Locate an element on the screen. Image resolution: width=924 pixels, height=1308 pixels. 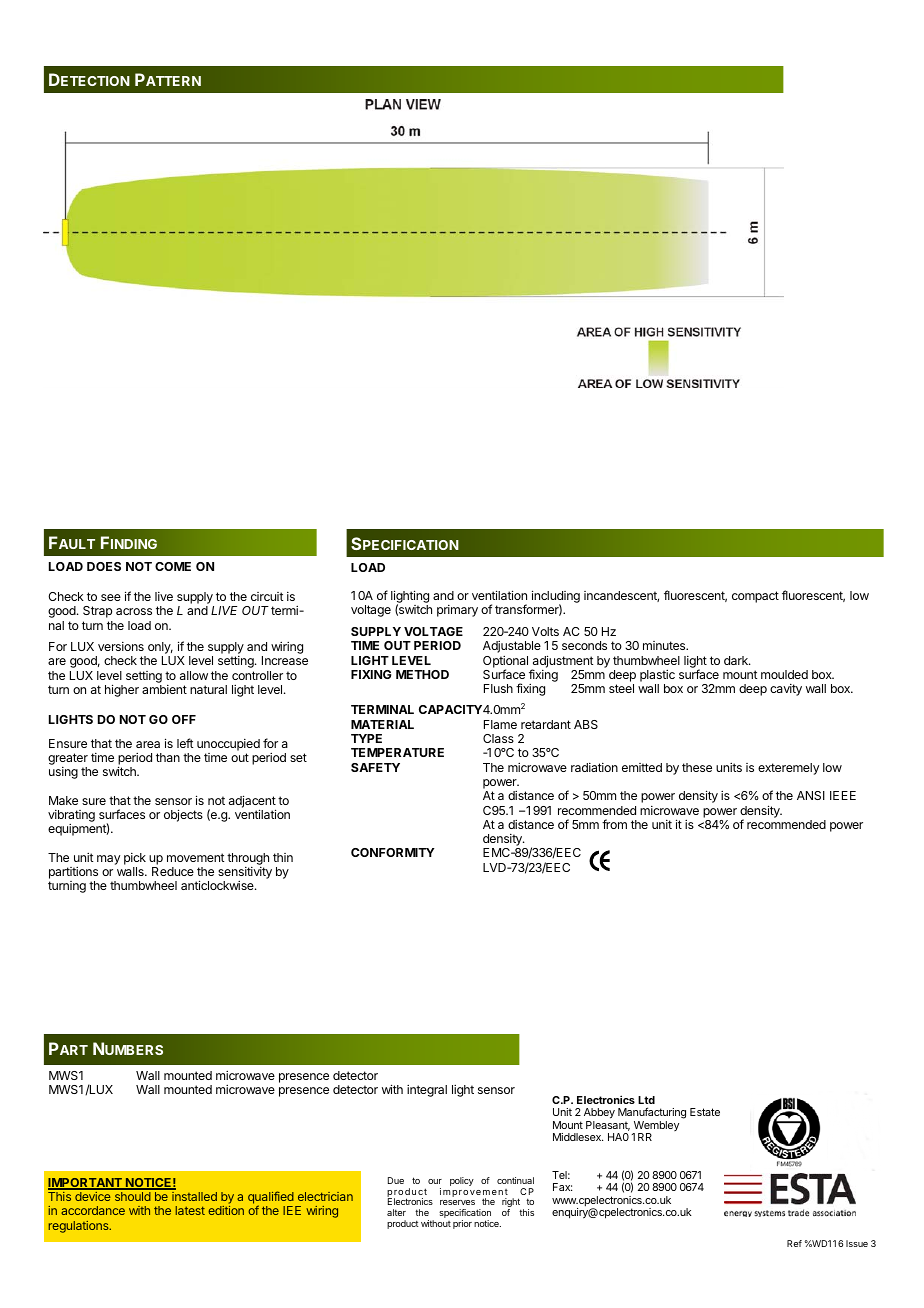
latest is located at coordinates (190, 1210).
